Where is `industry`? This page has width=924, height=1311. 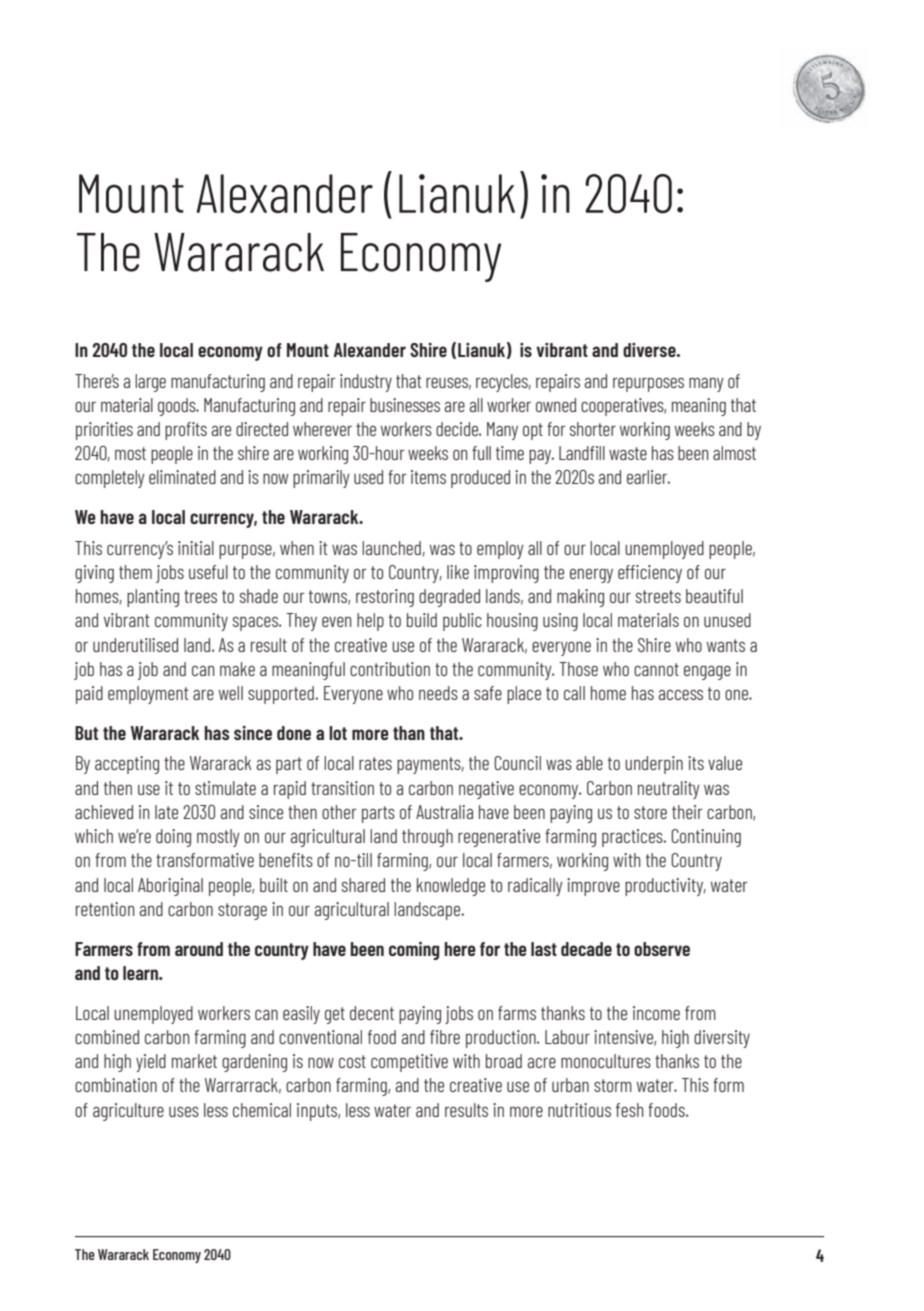 industry is located at coordinates (366, 383).
